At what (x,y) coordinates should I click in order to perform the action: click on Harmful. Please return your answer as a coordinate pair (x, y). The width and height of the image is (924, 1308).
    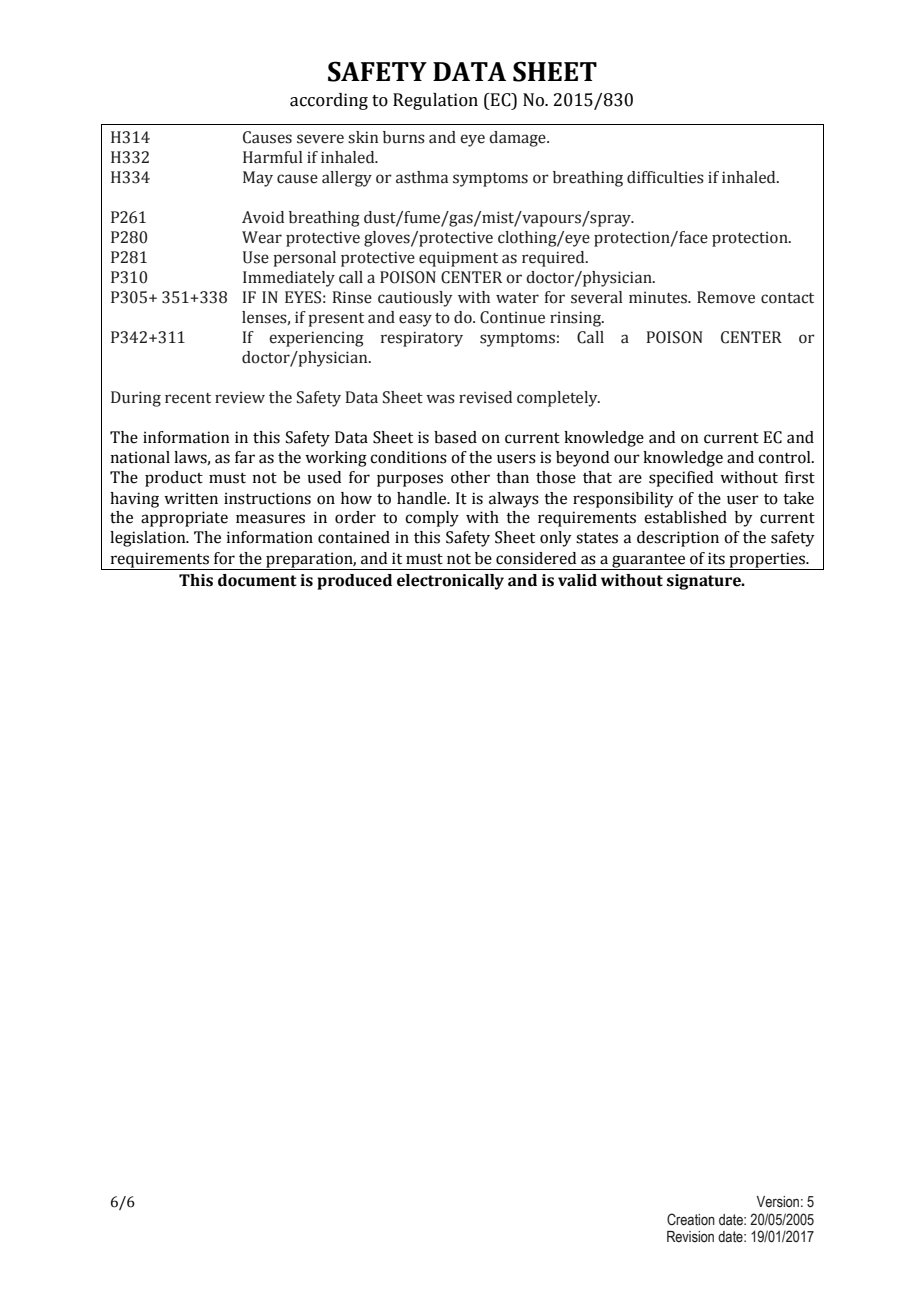
    Looking at the image, I should click on (272, 157).
